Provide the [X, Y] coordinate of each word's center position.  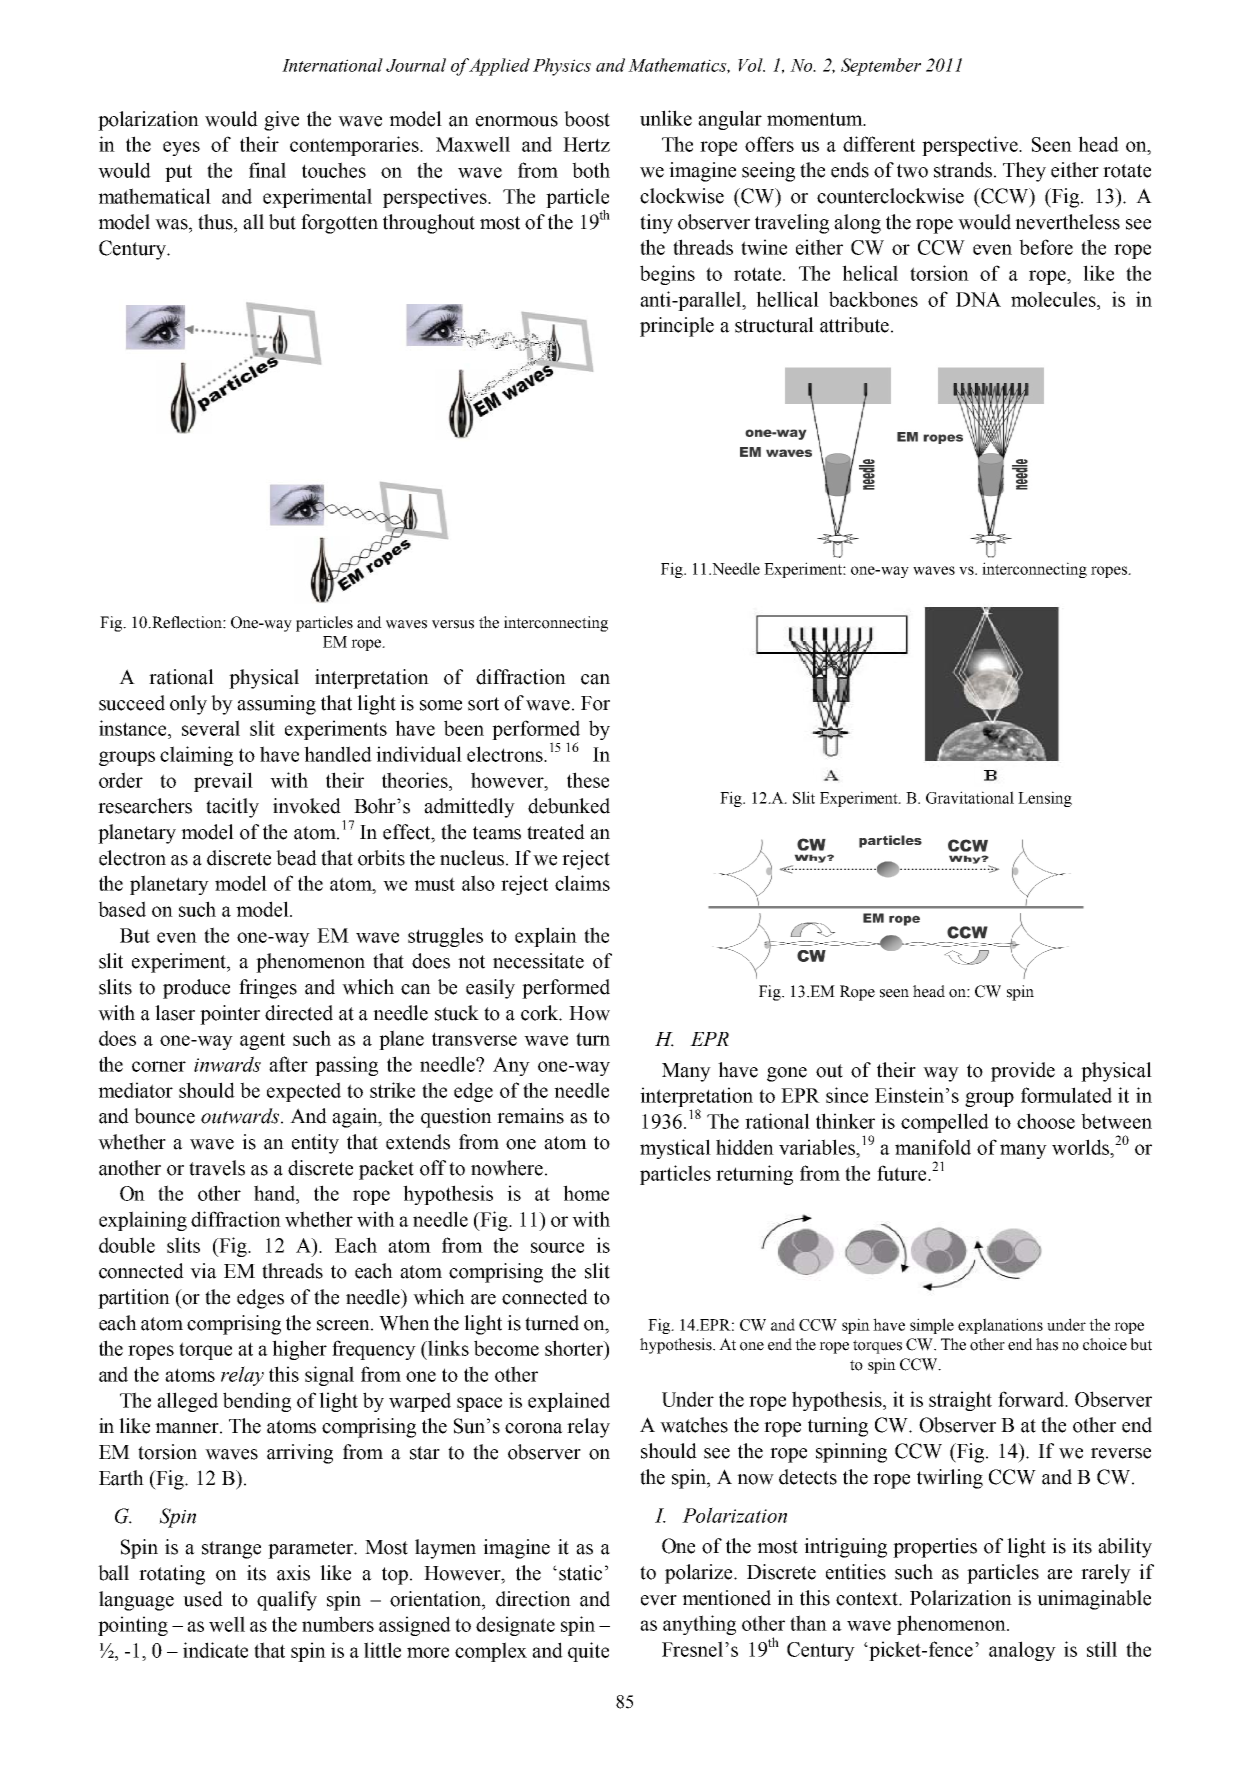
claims [582, 883]
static [580, 1573]
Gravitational [970, 797]
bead [296, 858]
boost [587, 119]
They [1024, 172]
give [281, 121]
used [203, 1599]
